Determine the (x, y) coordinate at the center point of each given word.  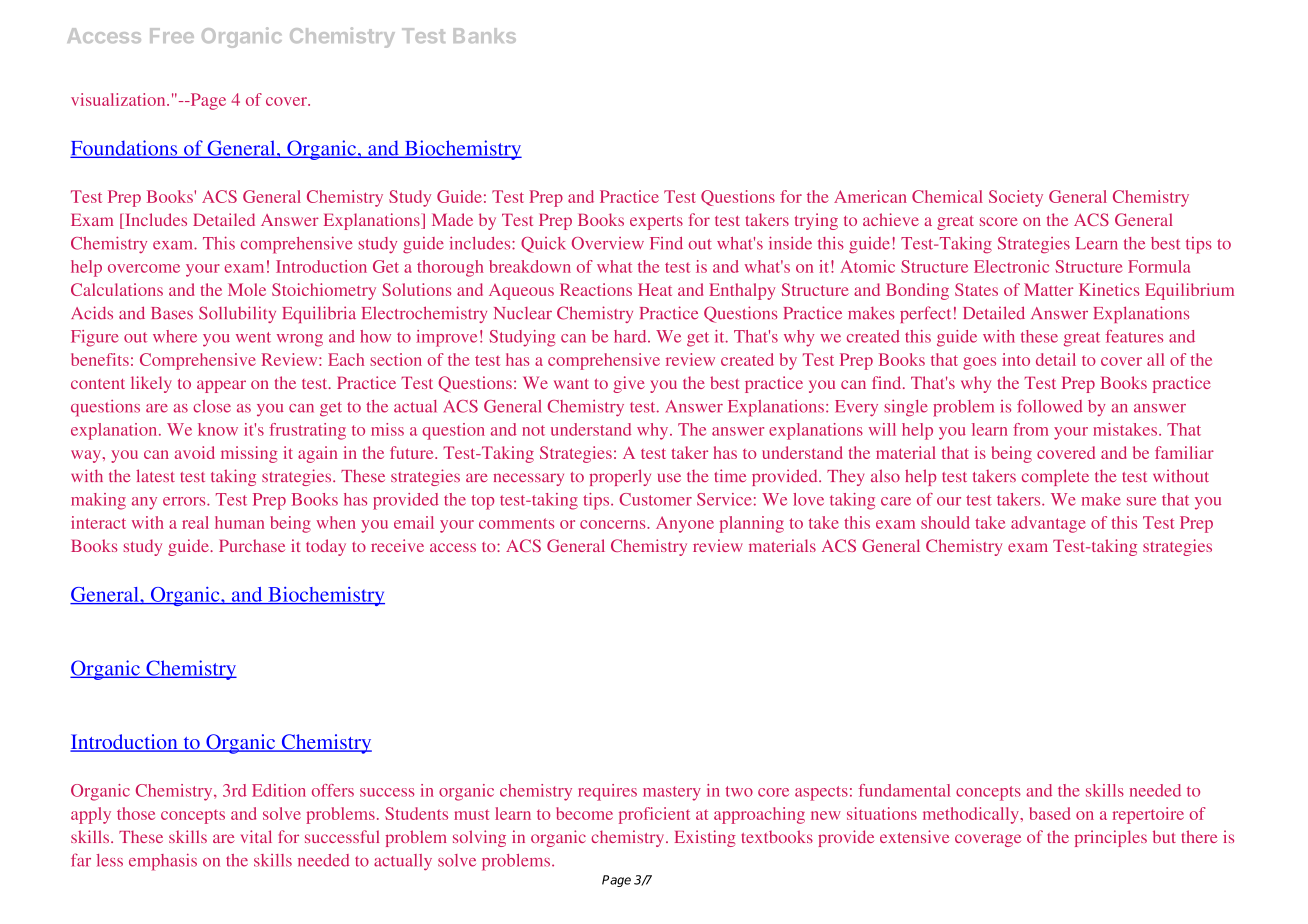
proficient (654, 815)
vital (256, 836)
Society (1016, 198)
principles (1111, 838)
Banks (485, 35)
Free (172, 35)
